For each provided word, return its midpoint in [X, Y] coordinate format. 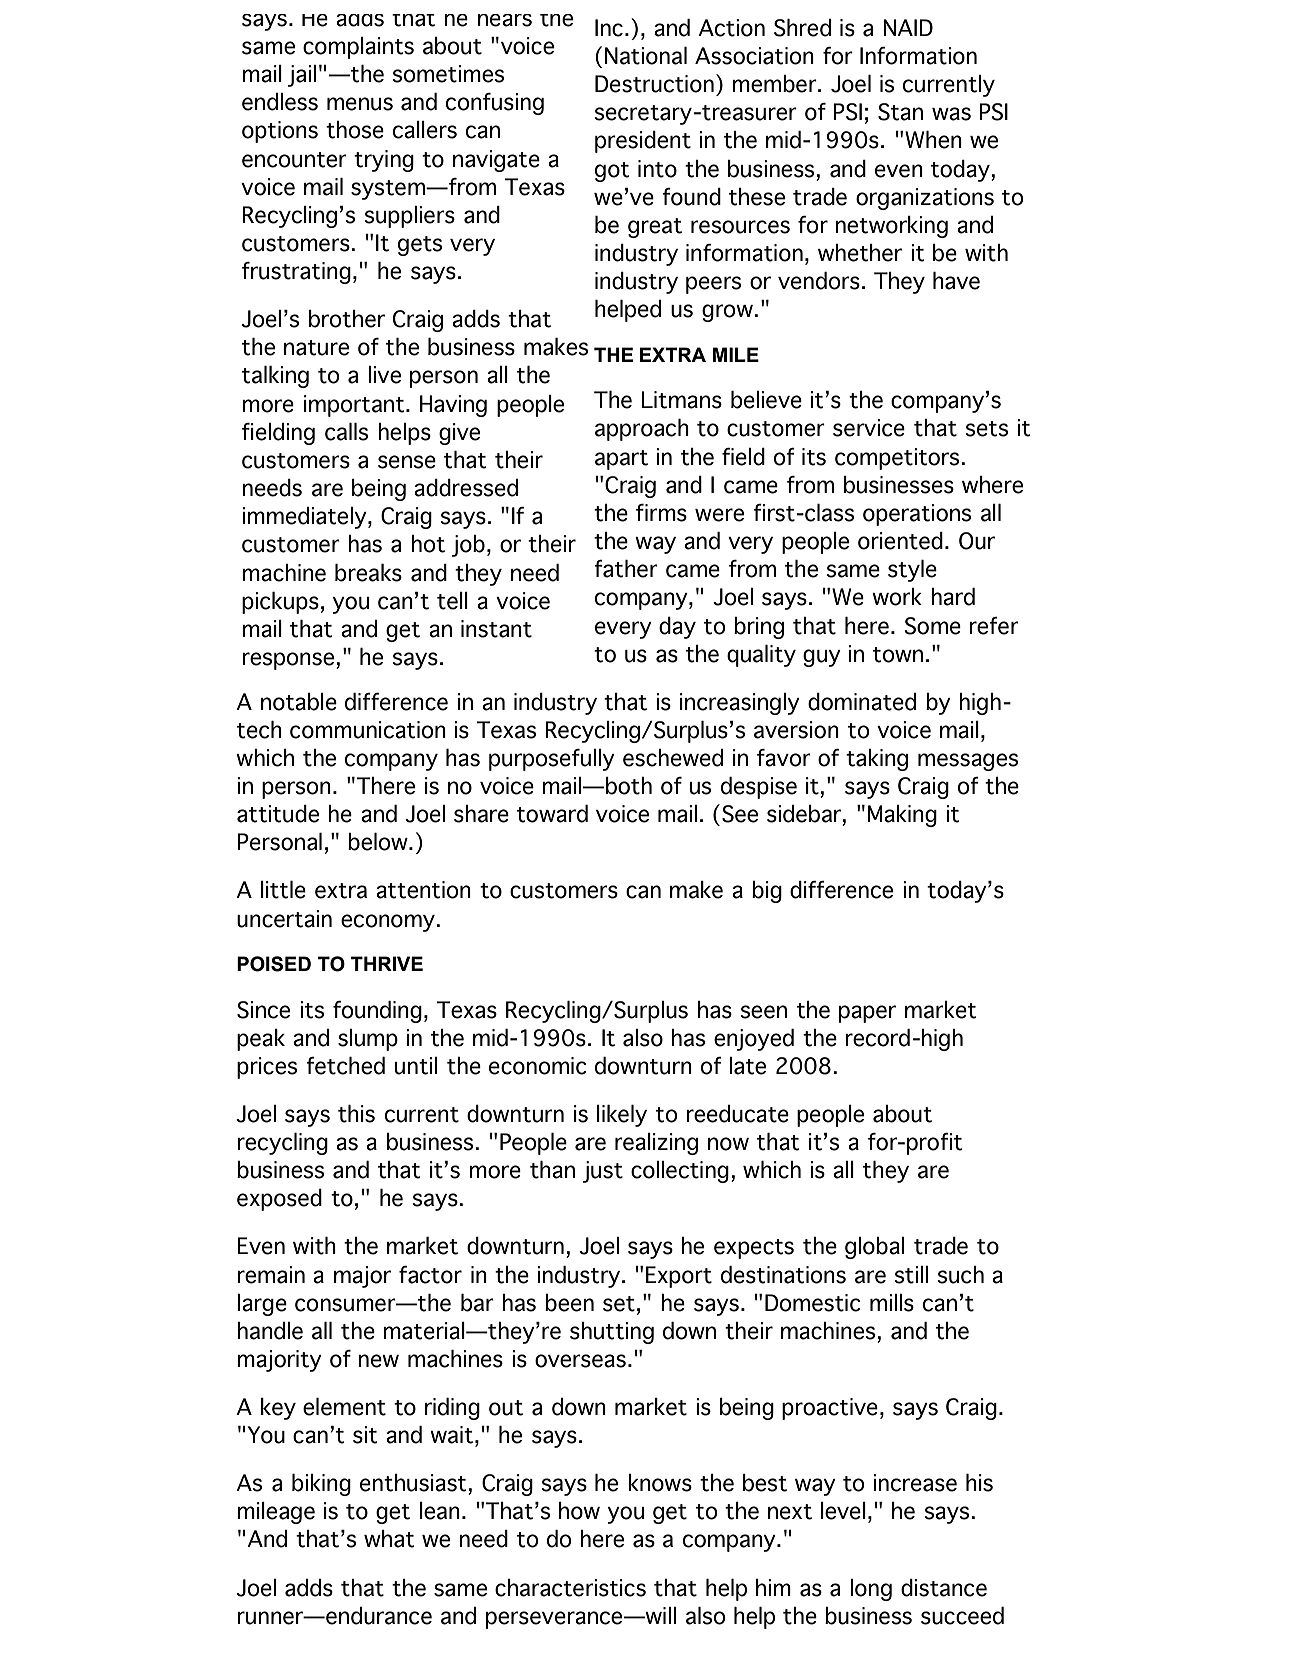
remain [271, 1275]
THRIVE [387, 963]
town [898, 655]
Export [679, 1277]
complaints [358, 48]
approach [642, 430]
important [355, 406]
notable [299, 702]
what [389, 1539]
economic [538, 1066]
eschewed [673, 758]
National [646, 56]
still [911, 1275]
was [951, 114]
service [869, 428]
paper [867, 1014]
